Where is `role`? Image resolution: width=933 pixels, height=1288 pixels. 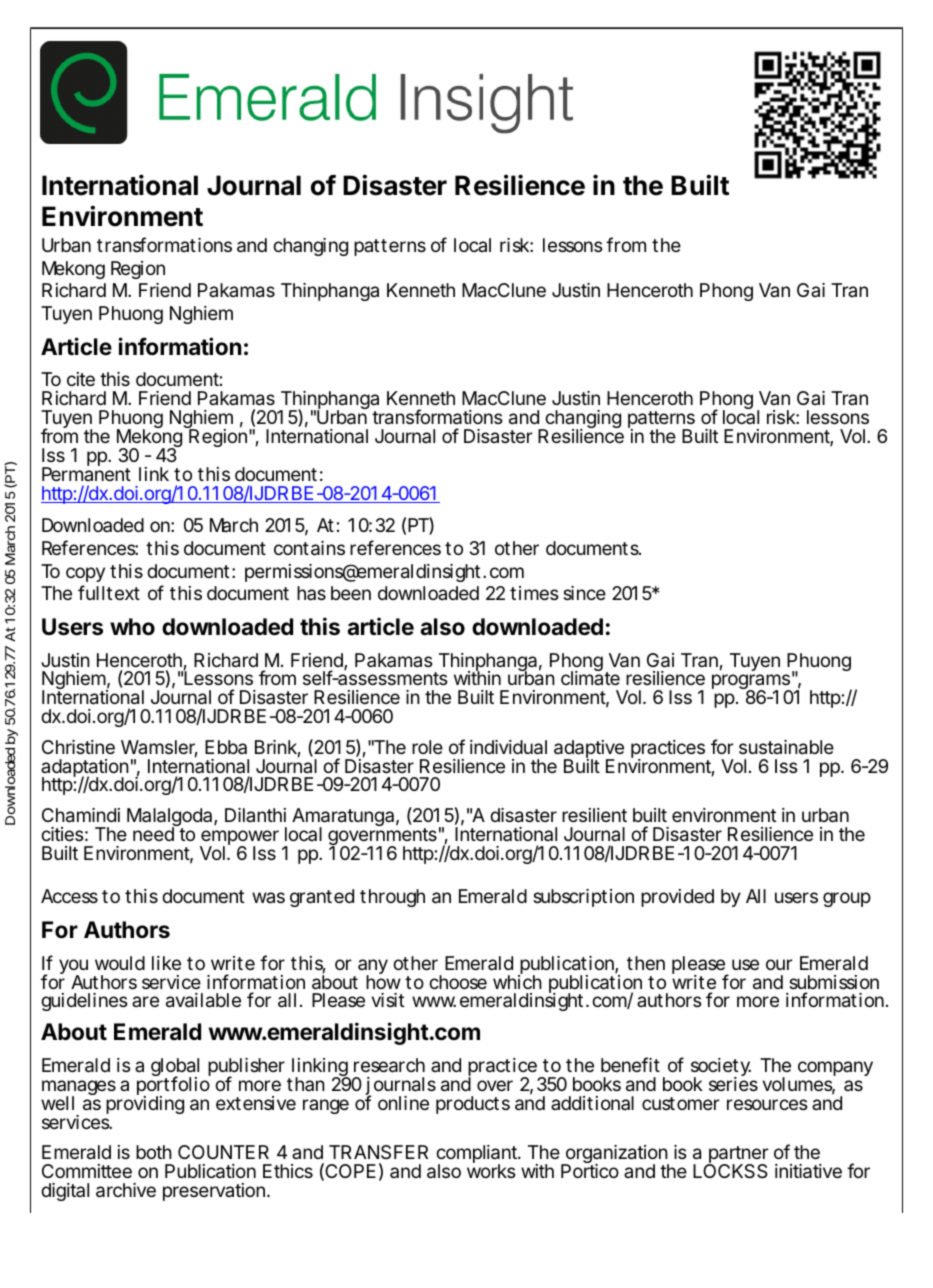
role is located at coordinates (427, 747).
